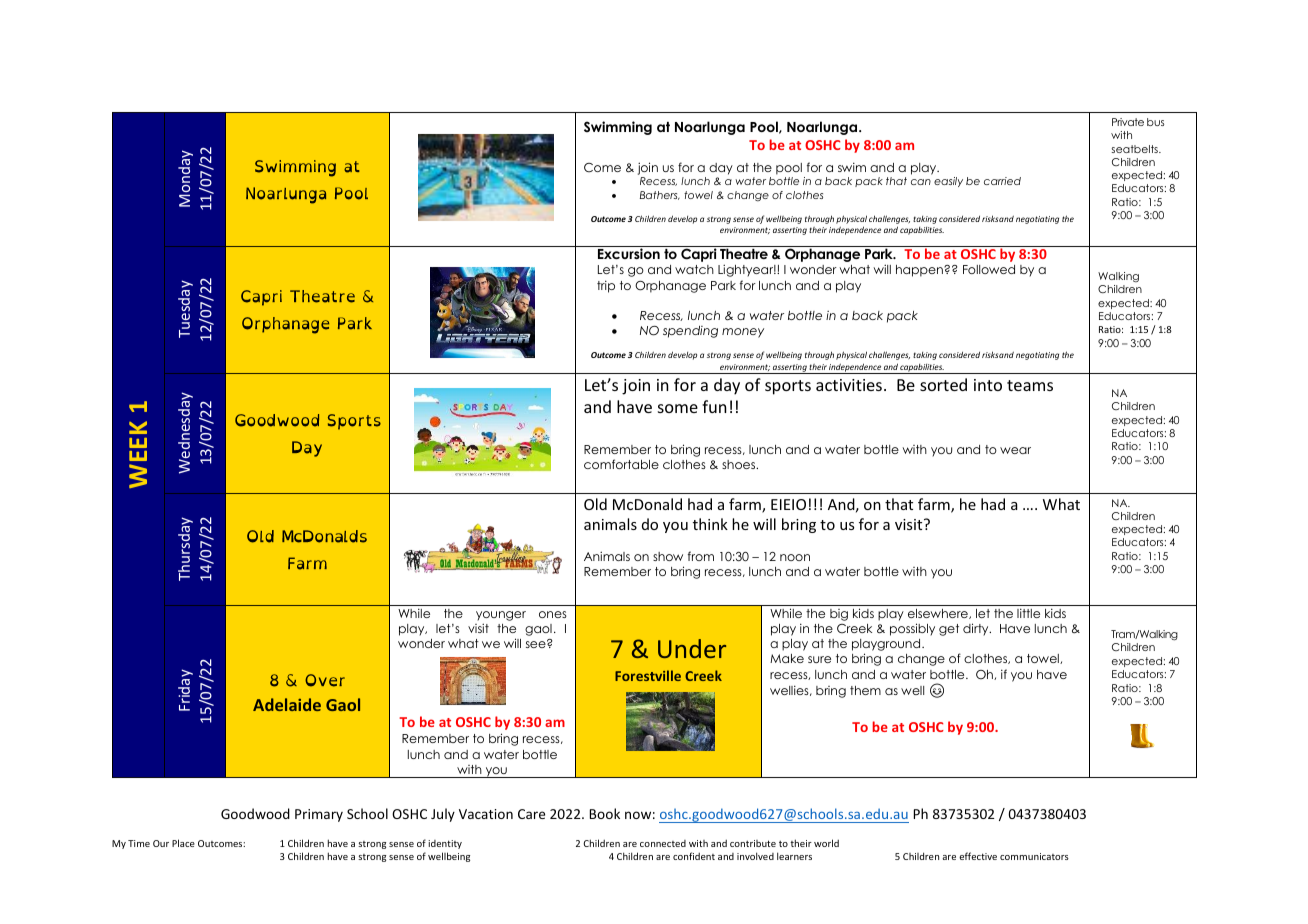  What do you see at coordinates (621, 464) in the screenshot?
I see `comfortable` at bounding box center [621, 464].
